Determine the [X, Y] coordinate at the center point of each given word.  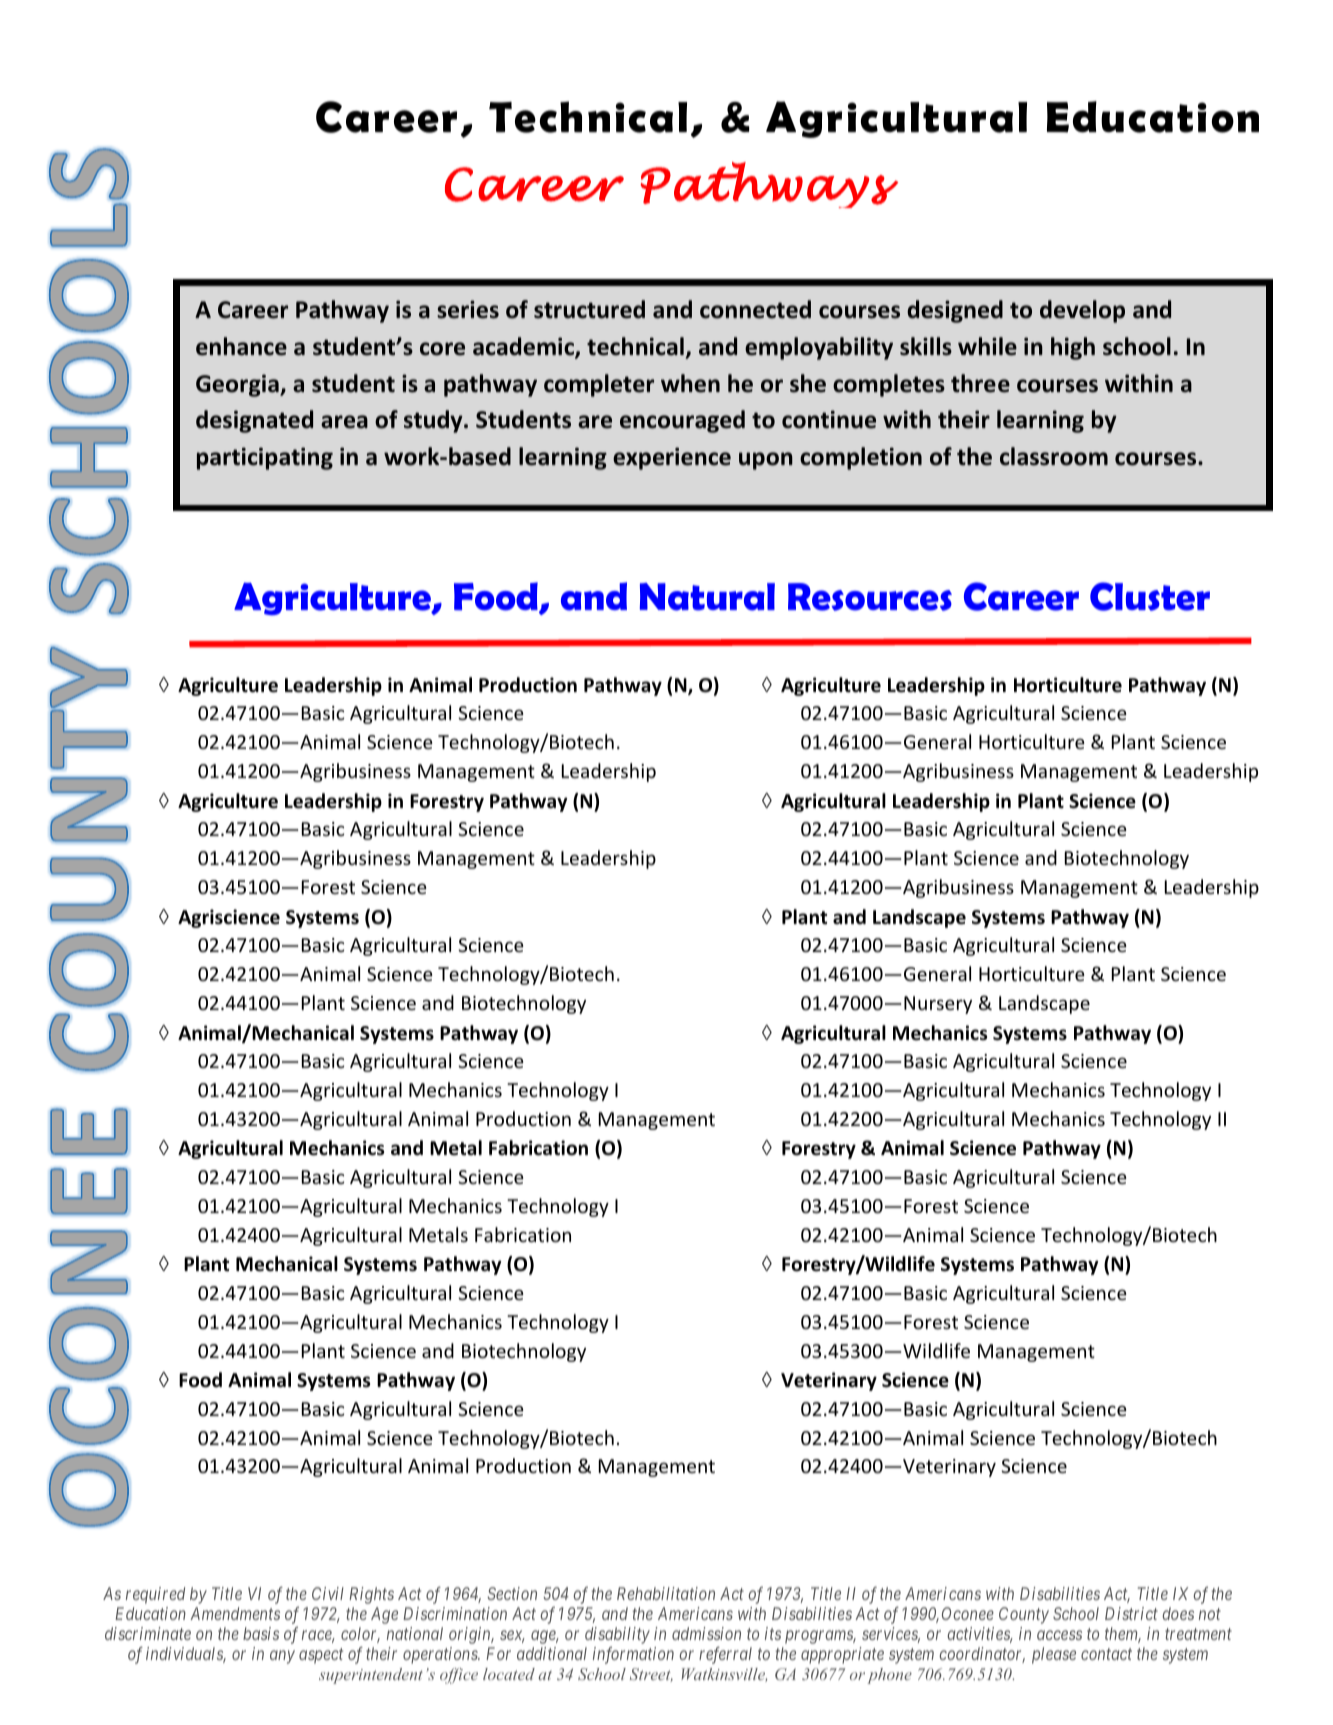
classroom [1054, 456]
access [1059, 1635]
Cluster [1150, 596]
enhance [241, 346]
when [690, 383]
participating [265, 458]
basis [261, 1633]
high [1073, 348]
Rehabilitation [666, 1593]
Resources [870, 597]
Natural [707, 597]
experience [672, 458]
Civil [328, 1593]
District [1131, 1613]
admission [706, 1633]
